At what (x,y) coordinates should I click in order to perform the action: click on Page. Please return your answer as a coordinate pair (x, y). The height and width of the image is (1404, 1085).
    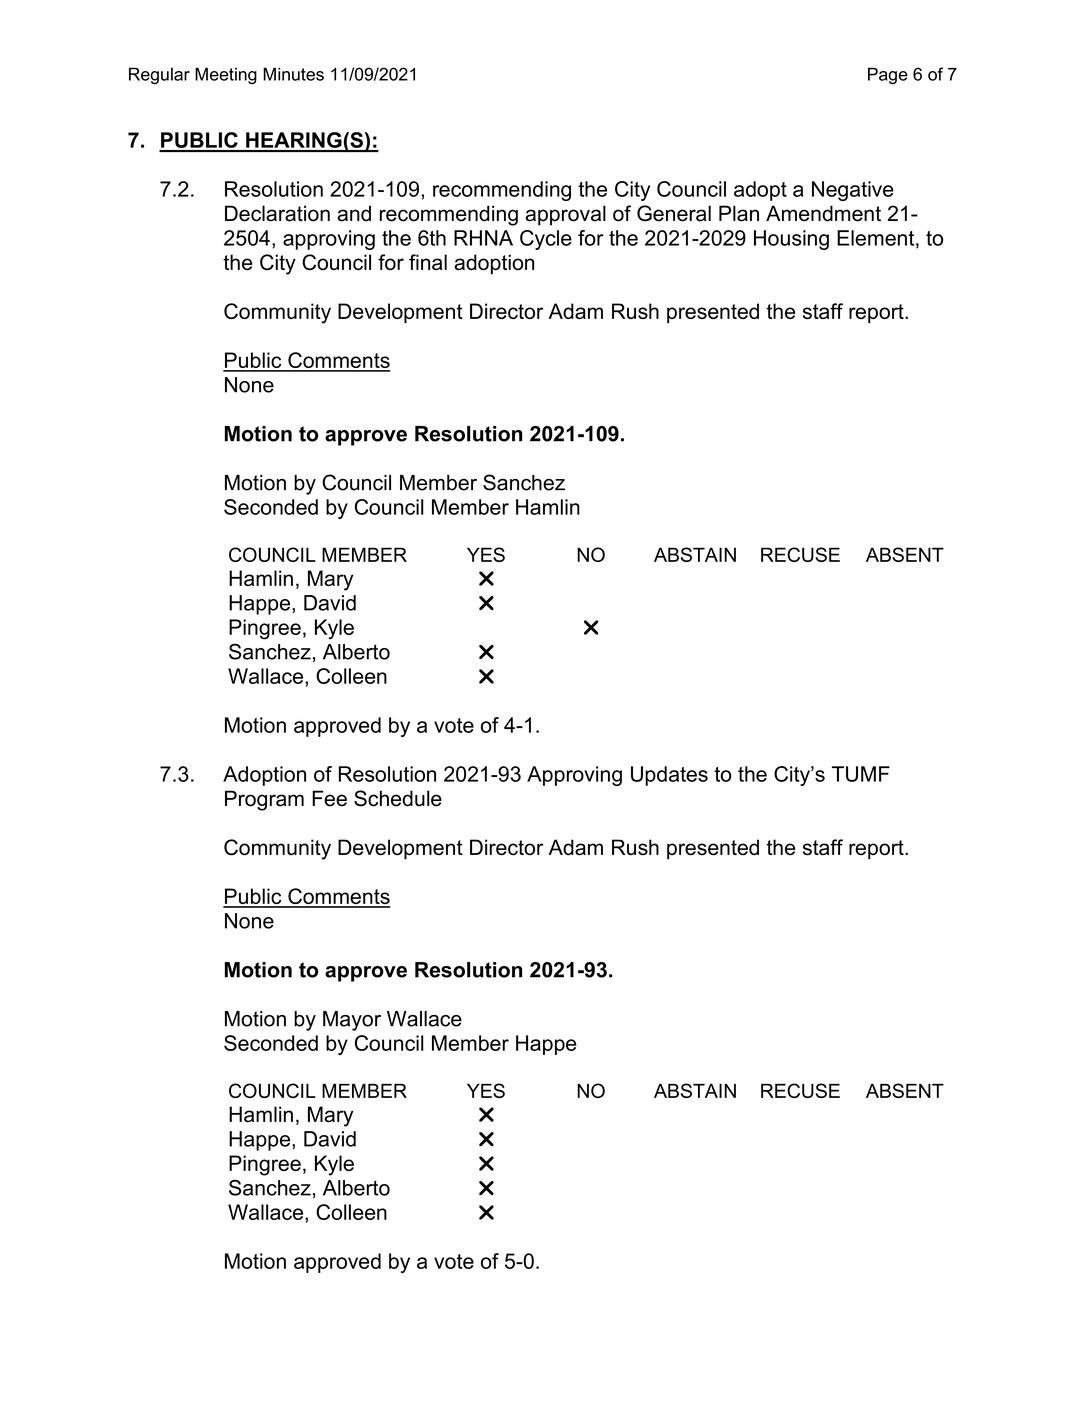
    Looking at the image, I should click on (888, 75).
